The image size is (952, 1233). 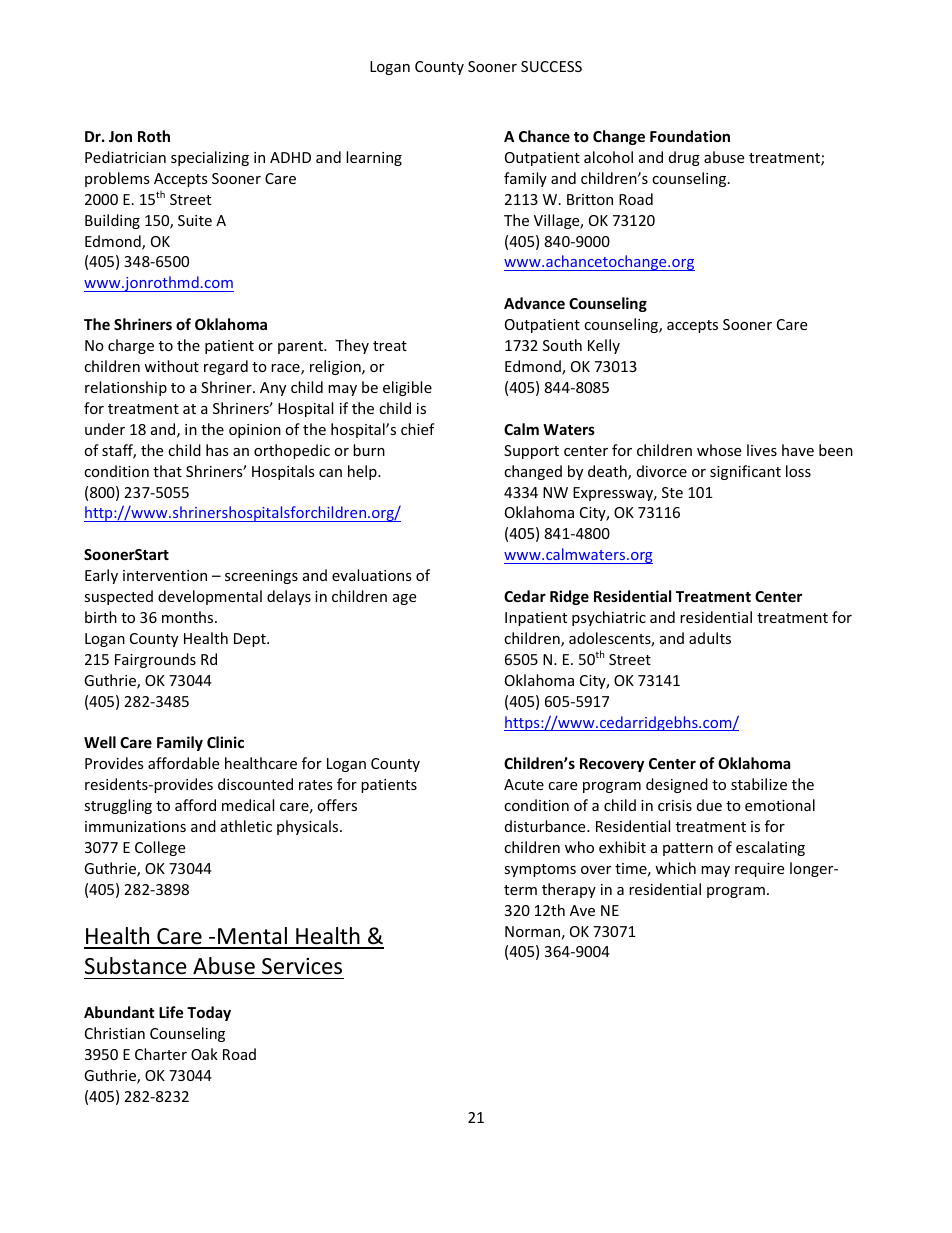 I want to click on Services, so click(x=302, y=966).
